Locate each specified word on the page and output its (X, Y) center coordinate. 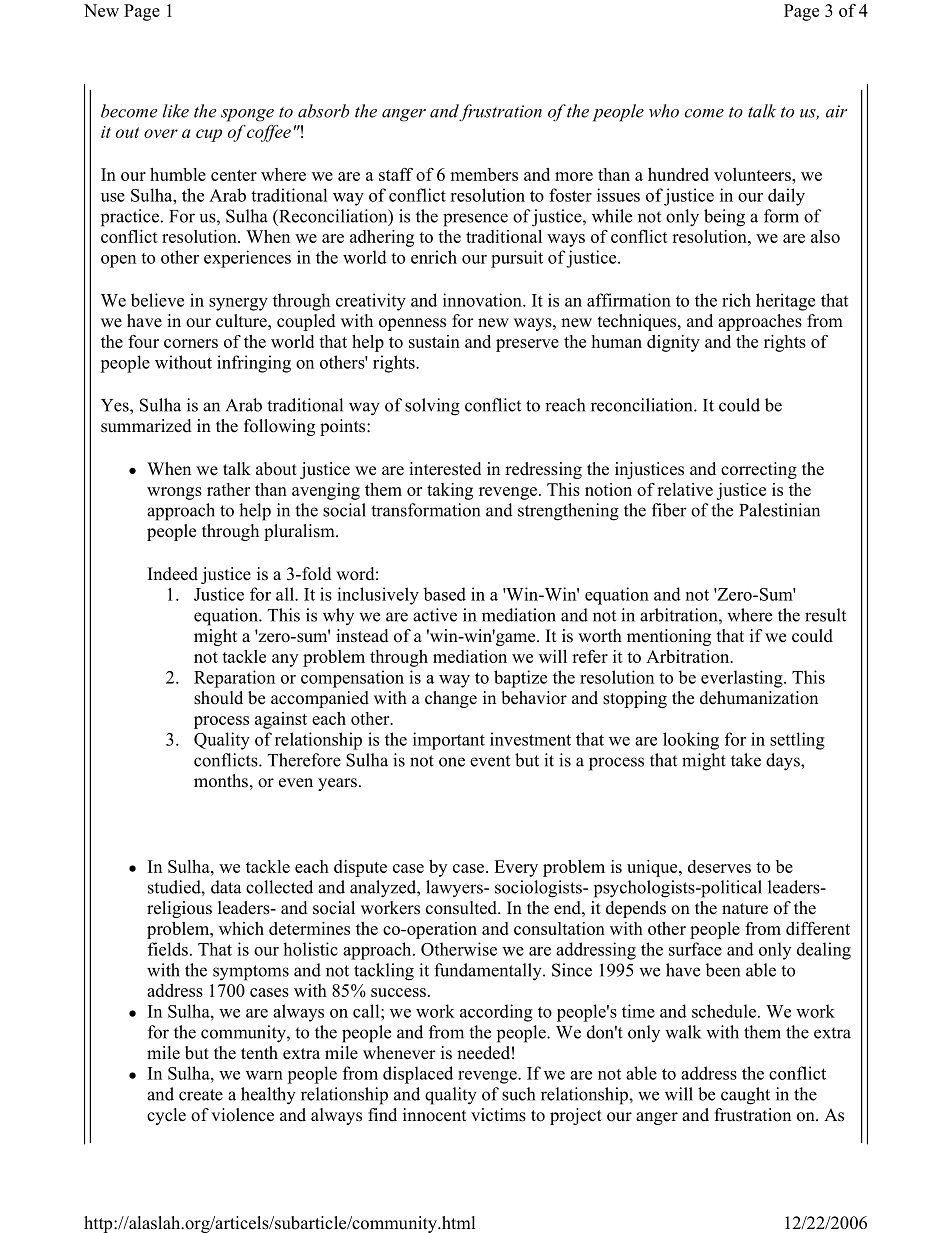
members (484, 174)
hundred (678, 174)
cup (209, 135)
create (201, 1095)
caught (745, 1096)
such (518, 1094)
